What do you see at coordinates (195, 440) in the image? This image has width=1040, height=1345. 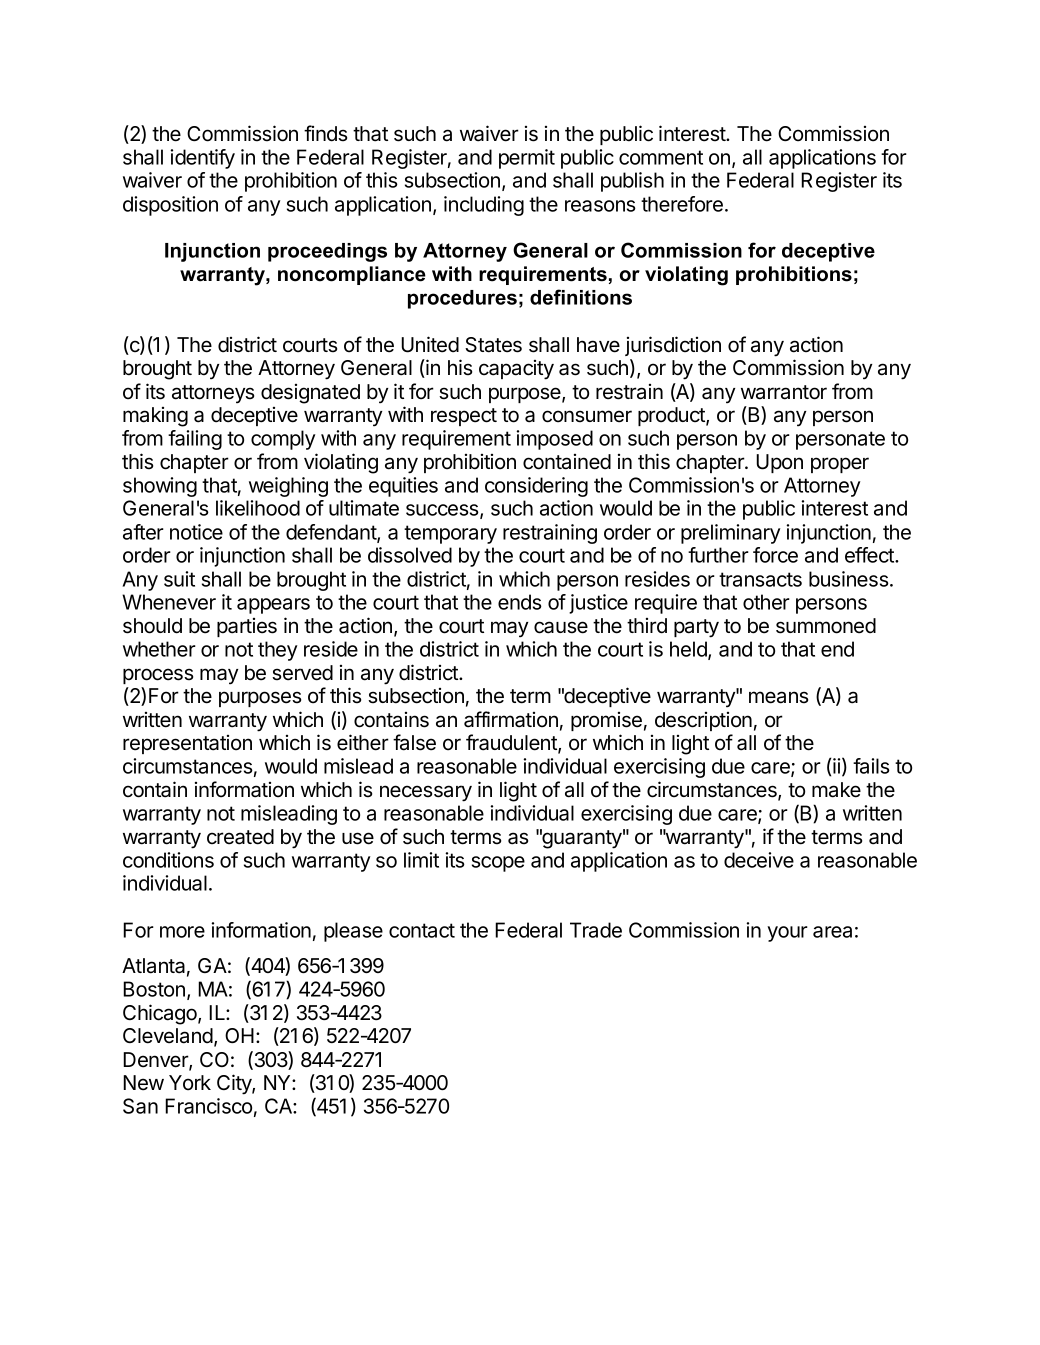 I see `failing` at bounding box center [195, 440].
